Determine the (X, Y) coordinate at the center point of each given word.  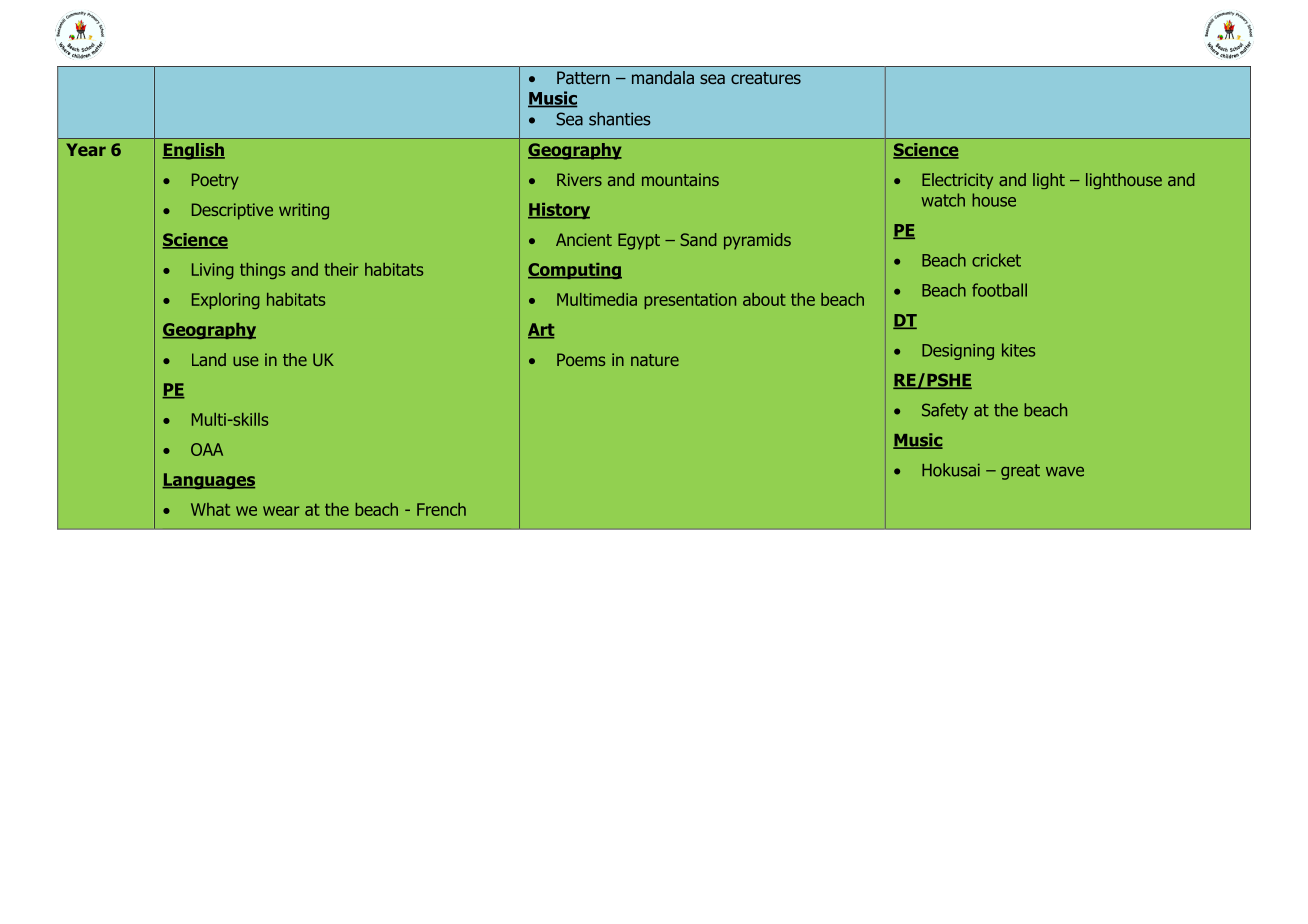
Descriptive (232, 211)
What (210, 509)
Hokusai (951, 470)
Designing (958, 352)
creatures (766, 78)
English (193, 151)
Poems (581, 359)
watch (943, 200)
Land (209, 359)
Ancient (584, 239)
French (441, 509)
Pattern (583, 77)
